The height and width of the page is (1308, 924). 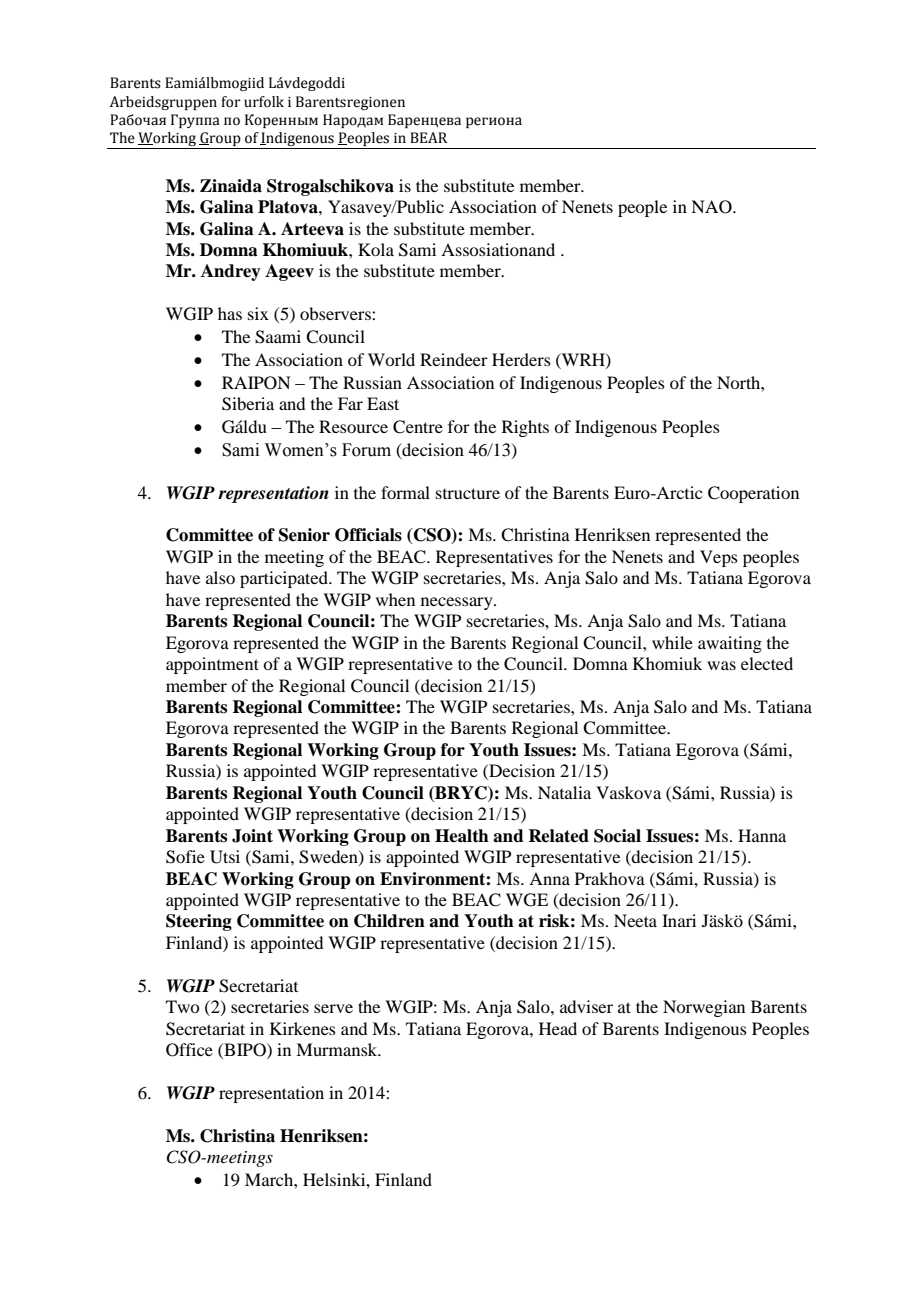 What do you see at coordinates (753, 494) in the page?
I see `Cooperation` at bounding box center [753, 494].
